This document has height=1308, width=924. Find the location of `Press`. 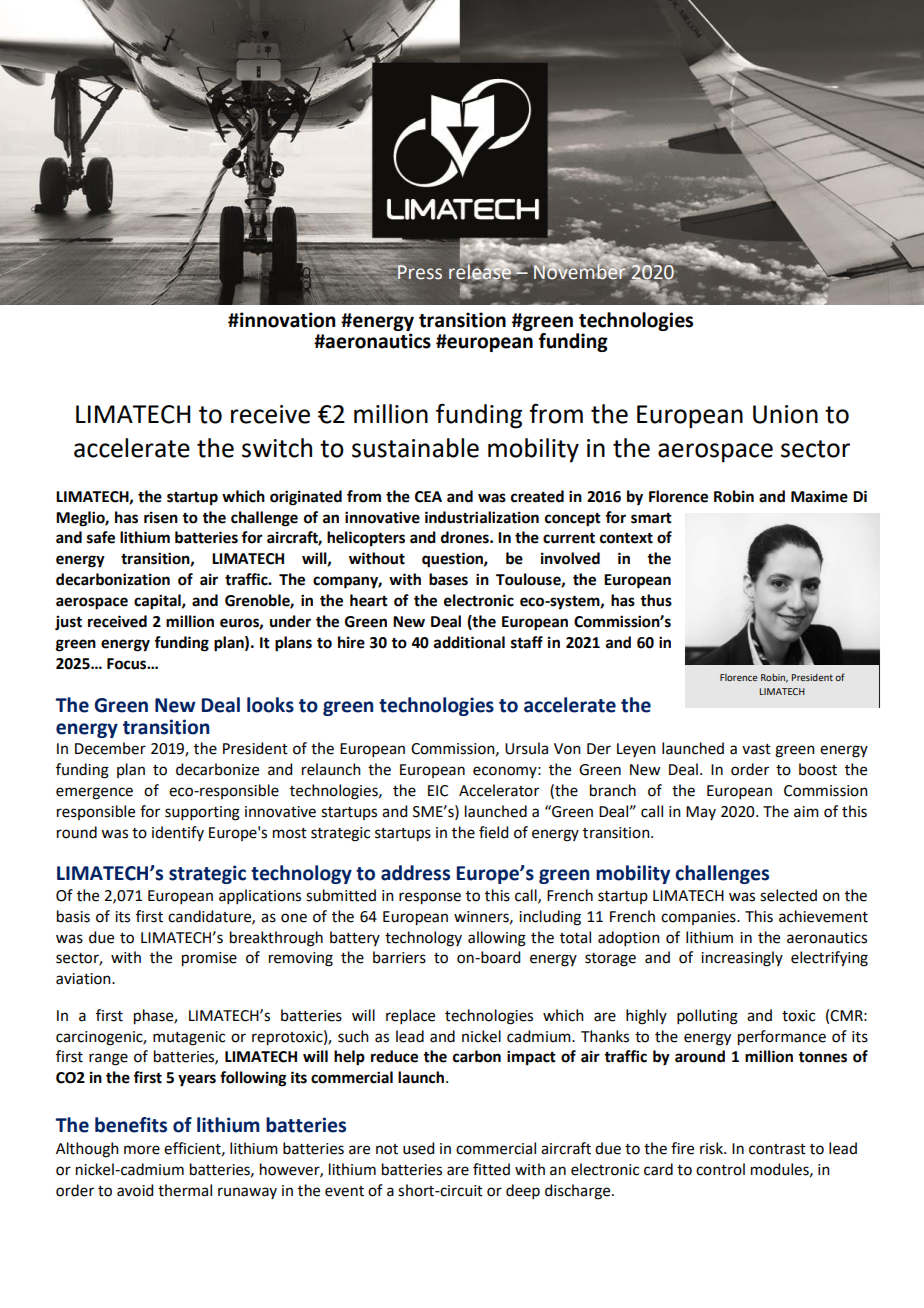

Press is located at coordinates (419, 272).
